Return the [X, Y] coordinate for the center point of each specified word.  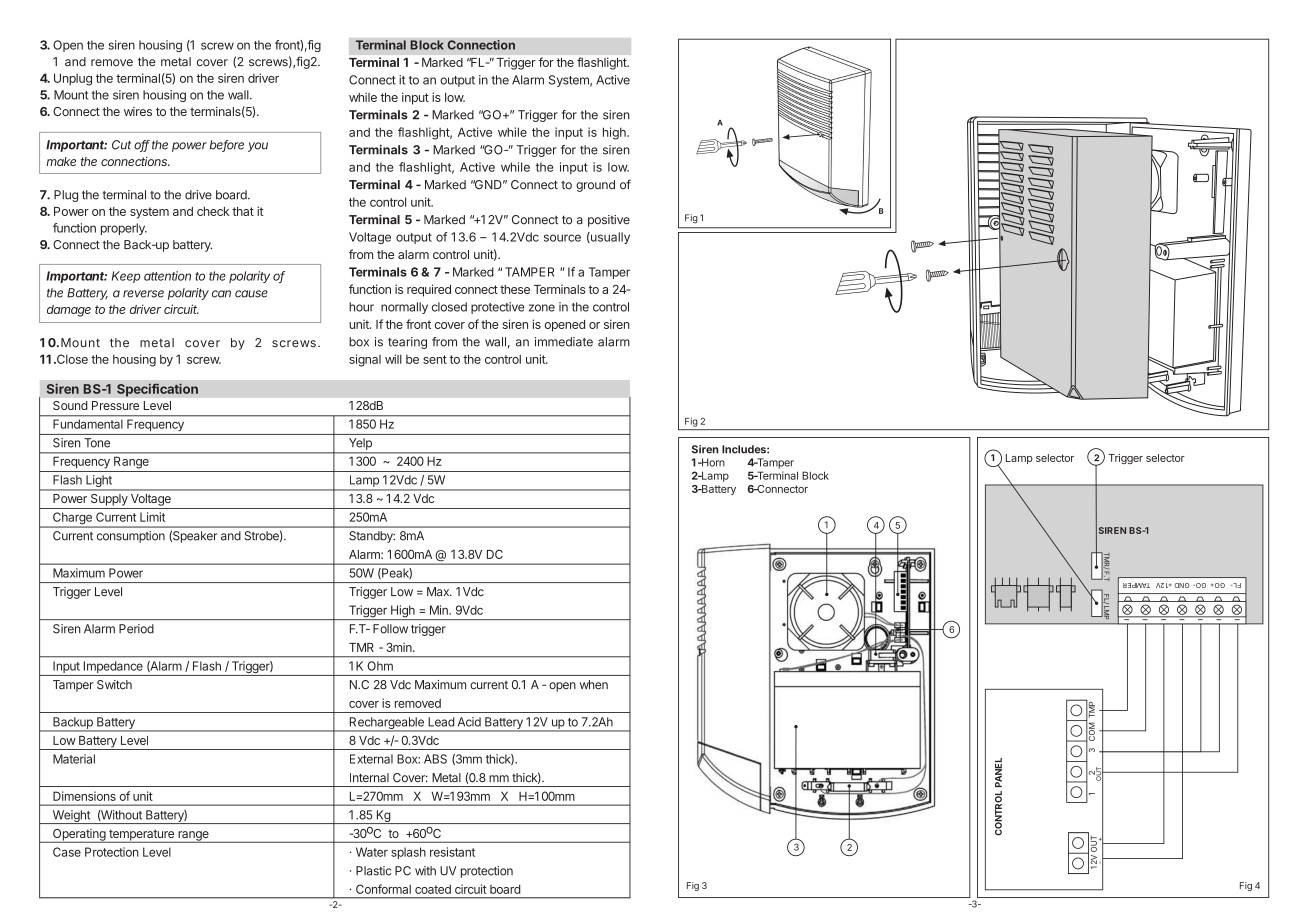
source [562, 238]
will [393, 359]
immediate [564, 342]
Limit [152, 517]
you [258, 147]
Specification [157, 390]
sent [435, 359]
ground [595, 186]
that [243, 211]
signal [365, 360]
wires [138, 111]
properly [124, 229]
